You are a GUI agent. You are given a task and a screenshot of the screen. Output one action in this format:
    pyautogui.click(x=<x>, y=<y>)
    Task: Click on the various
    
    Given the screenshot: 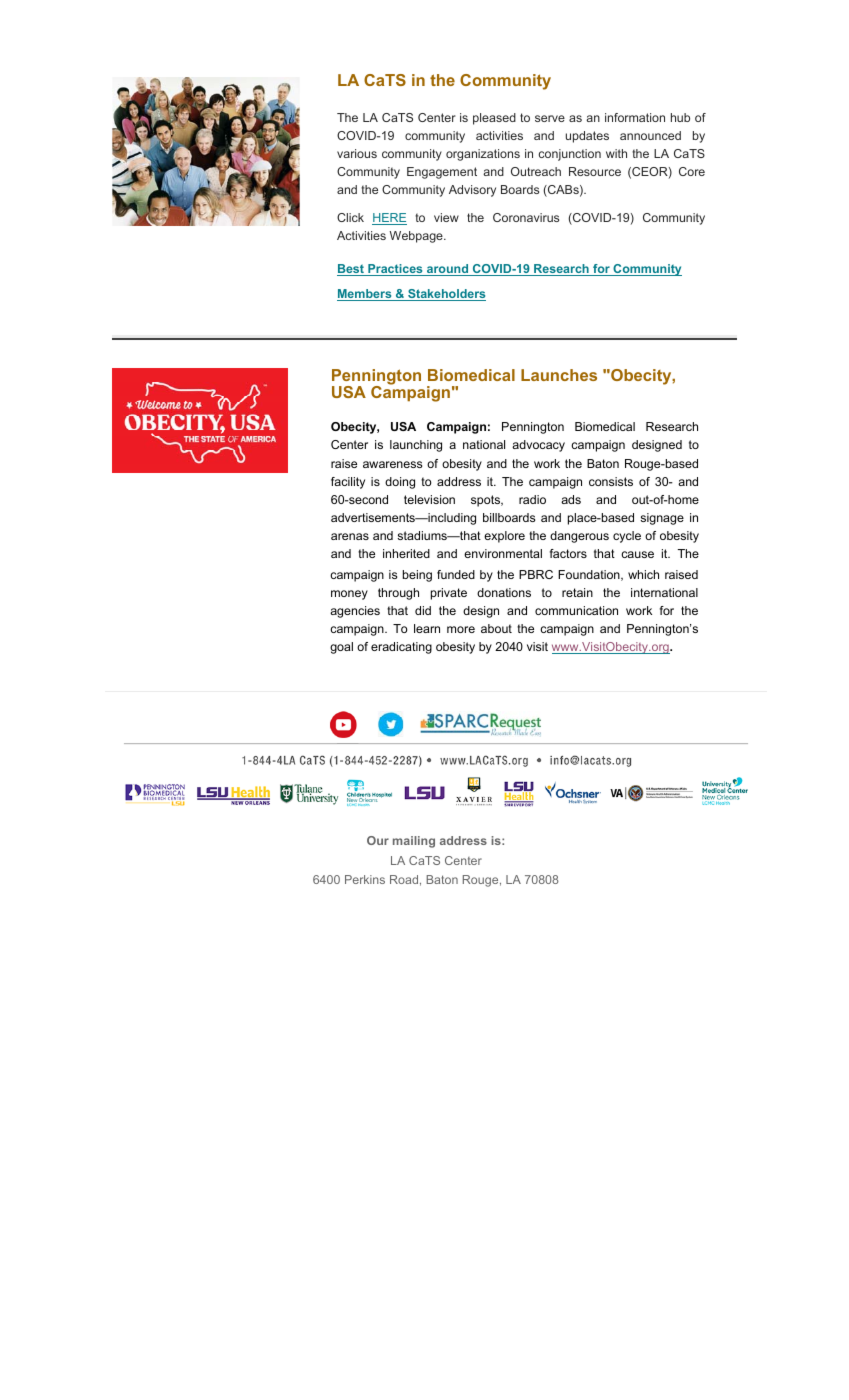 What is the action you would take?
    pyautogui.click(x=357, y=153)
